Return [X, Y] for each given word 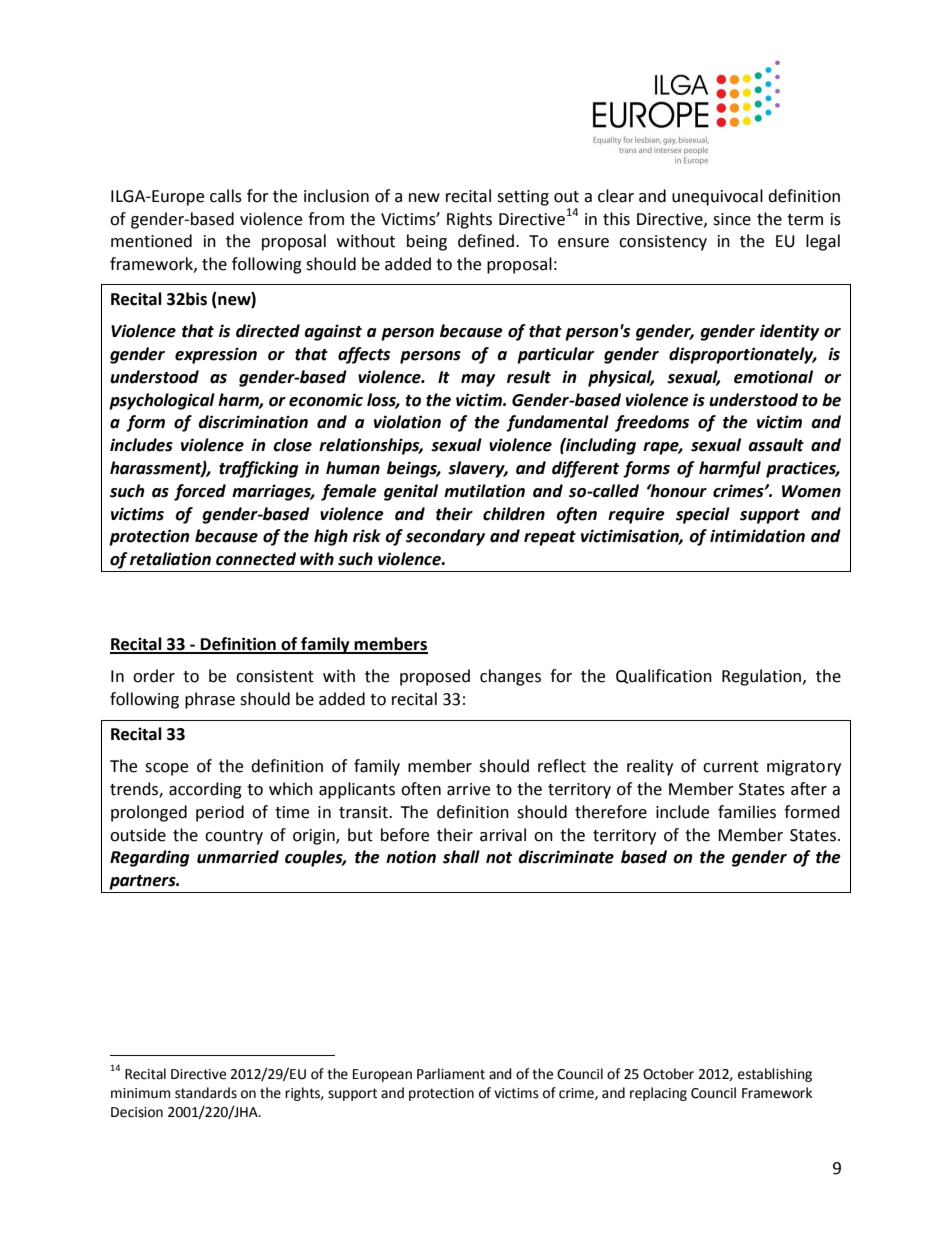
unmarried [238, 857]
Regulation [763, 677]
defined [487, 241]
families [747, 812]
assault [776, 445]
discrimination [253, 422]
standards [206, 1093]
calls [226, 196]
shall [461, 857]
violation [407, 422]
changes [510, 677]
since [732, 219]
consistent [275, 676]
